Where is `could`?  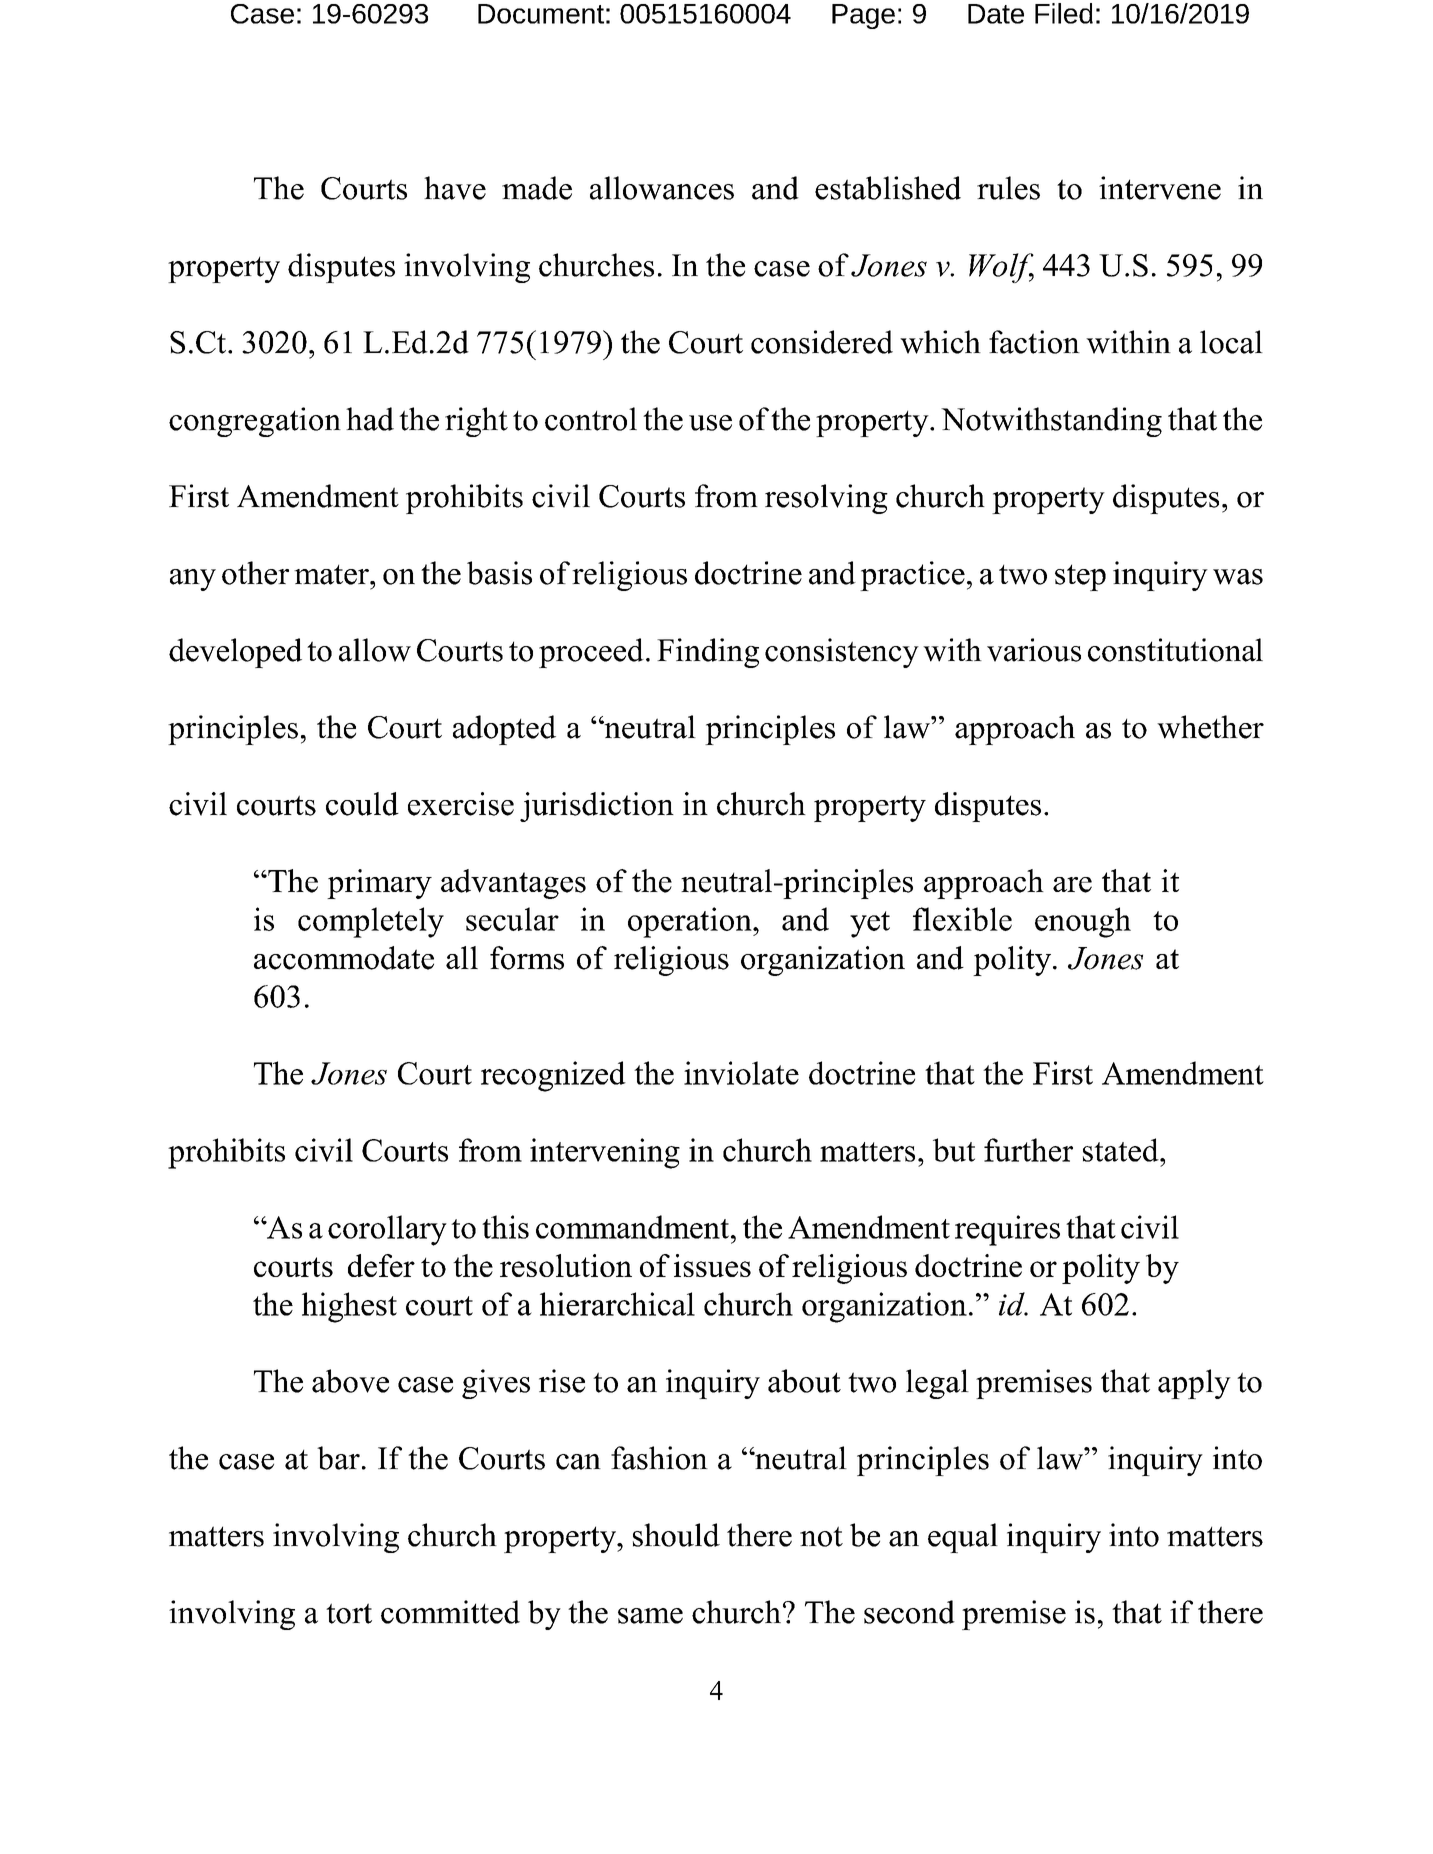
could is located at coordinates (362, 804).
